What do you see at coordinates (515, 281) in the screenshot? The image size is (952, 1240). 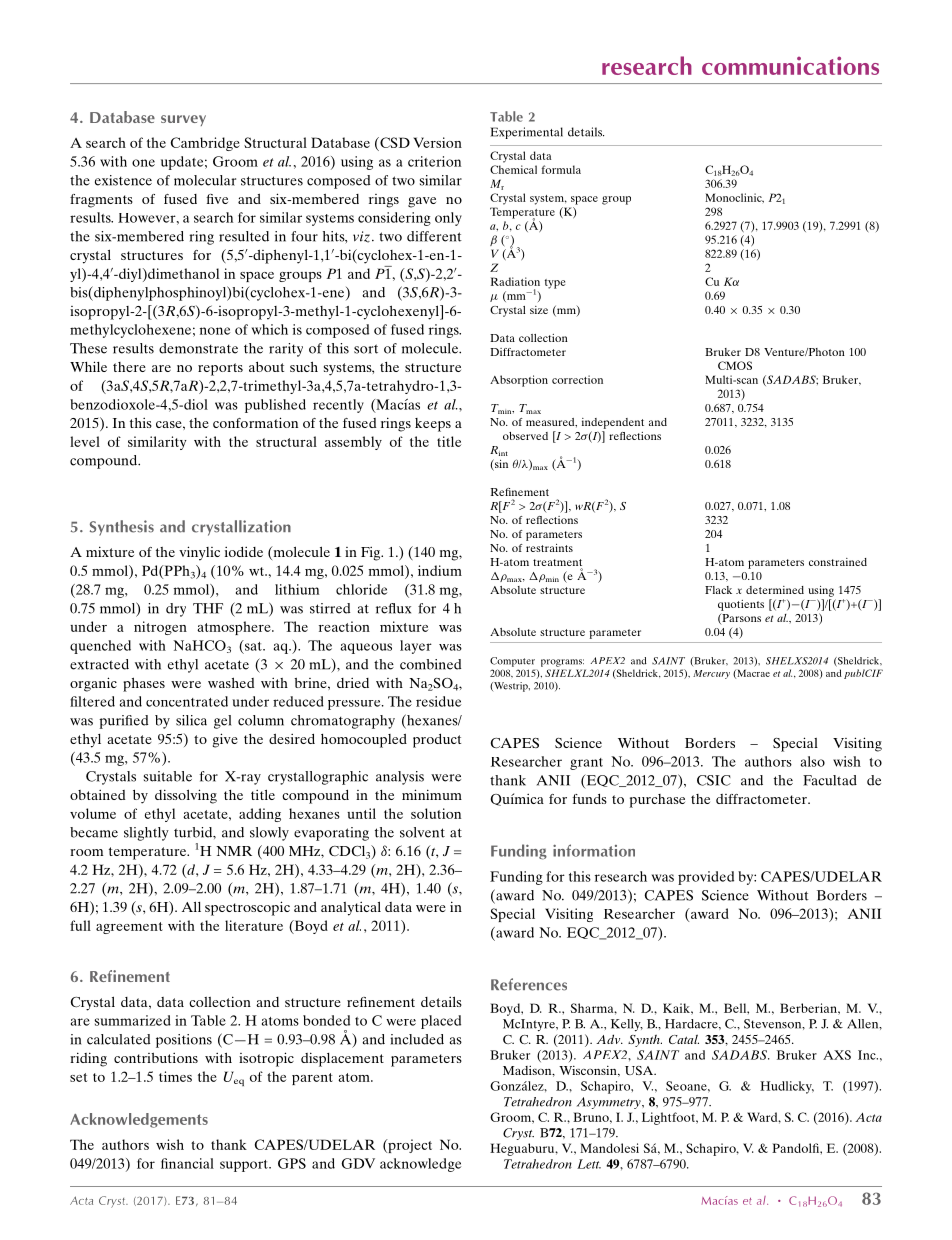 I see `Radiation` at bounding box center [515, 281].
